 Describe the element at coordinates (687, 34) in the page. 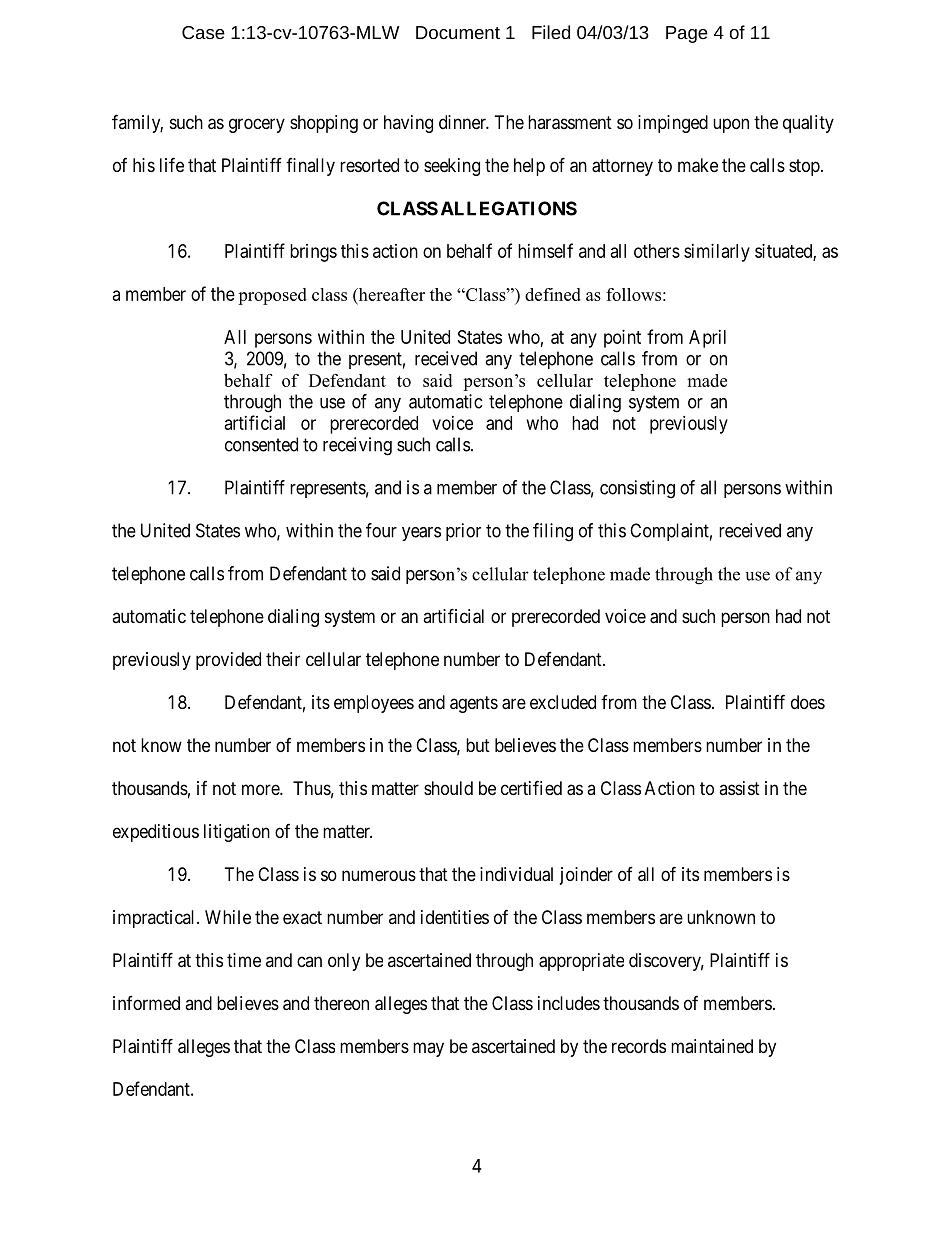

I see `Page` at that location.
